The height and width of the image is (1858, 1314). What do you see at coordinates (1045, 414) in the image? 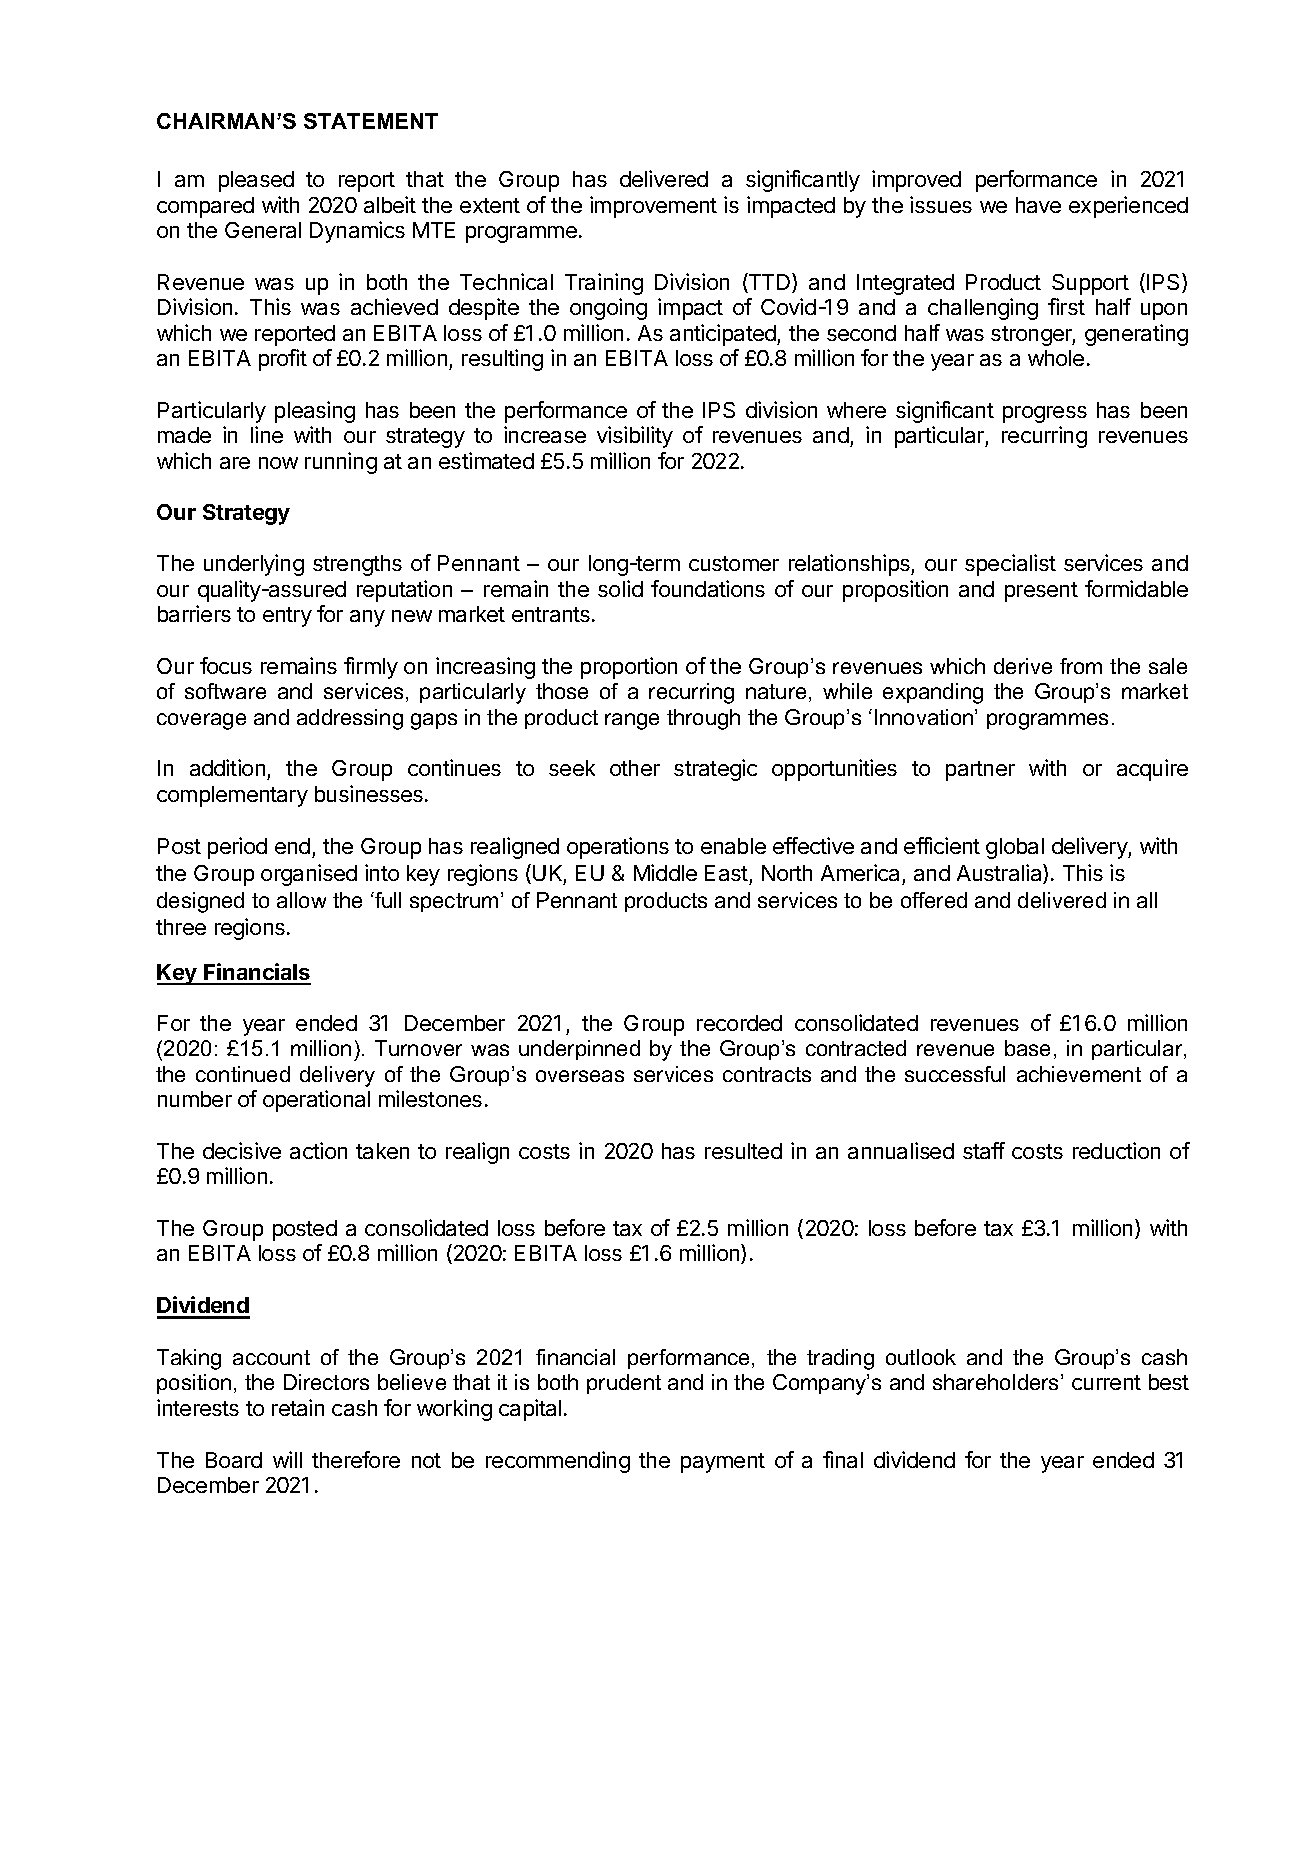
I see `progress` at bounding box center [1045, 414].
